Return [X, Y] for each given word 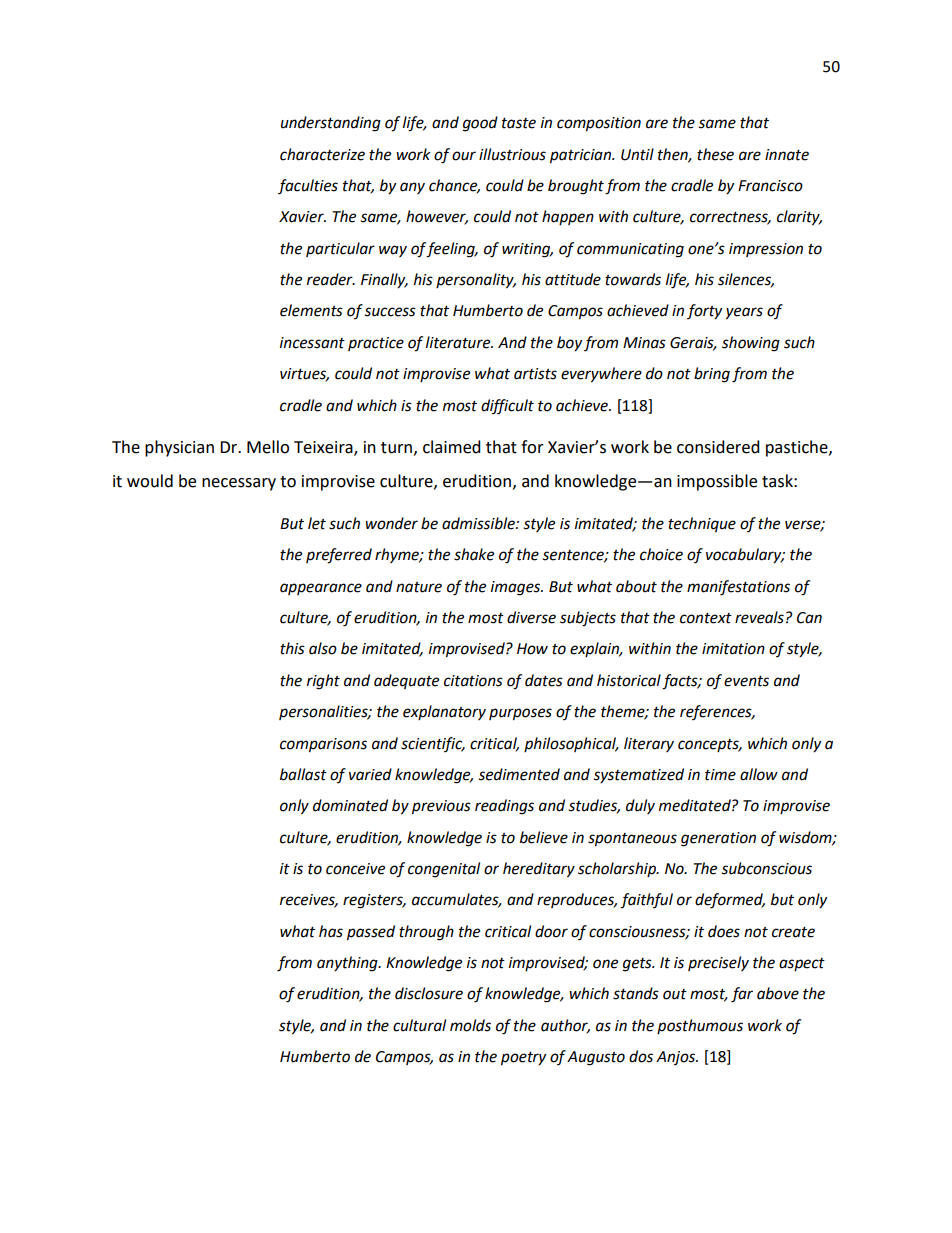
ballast [303, 774]
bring [712, 375]
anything [348, 964]
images [517, 588]
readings [504, 807]
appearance [321, 589]
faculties [308, 186]
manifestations [738, 588]
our [464, 156]
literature [459, 342]
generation [718, 839]
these [715, 154]
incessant [312, 343]
